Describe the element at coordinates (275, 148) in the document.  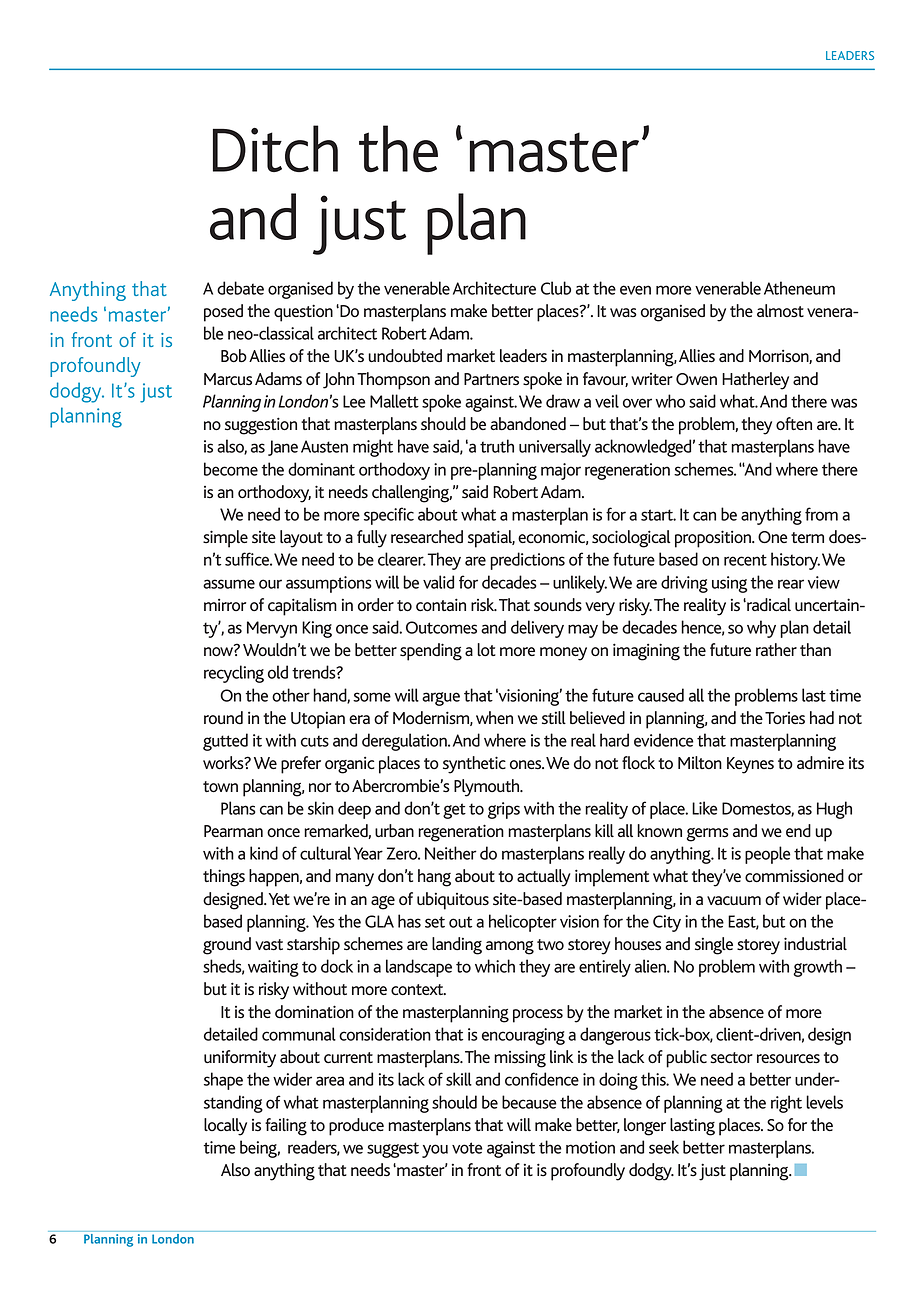
I see `Ditch` at that location.
